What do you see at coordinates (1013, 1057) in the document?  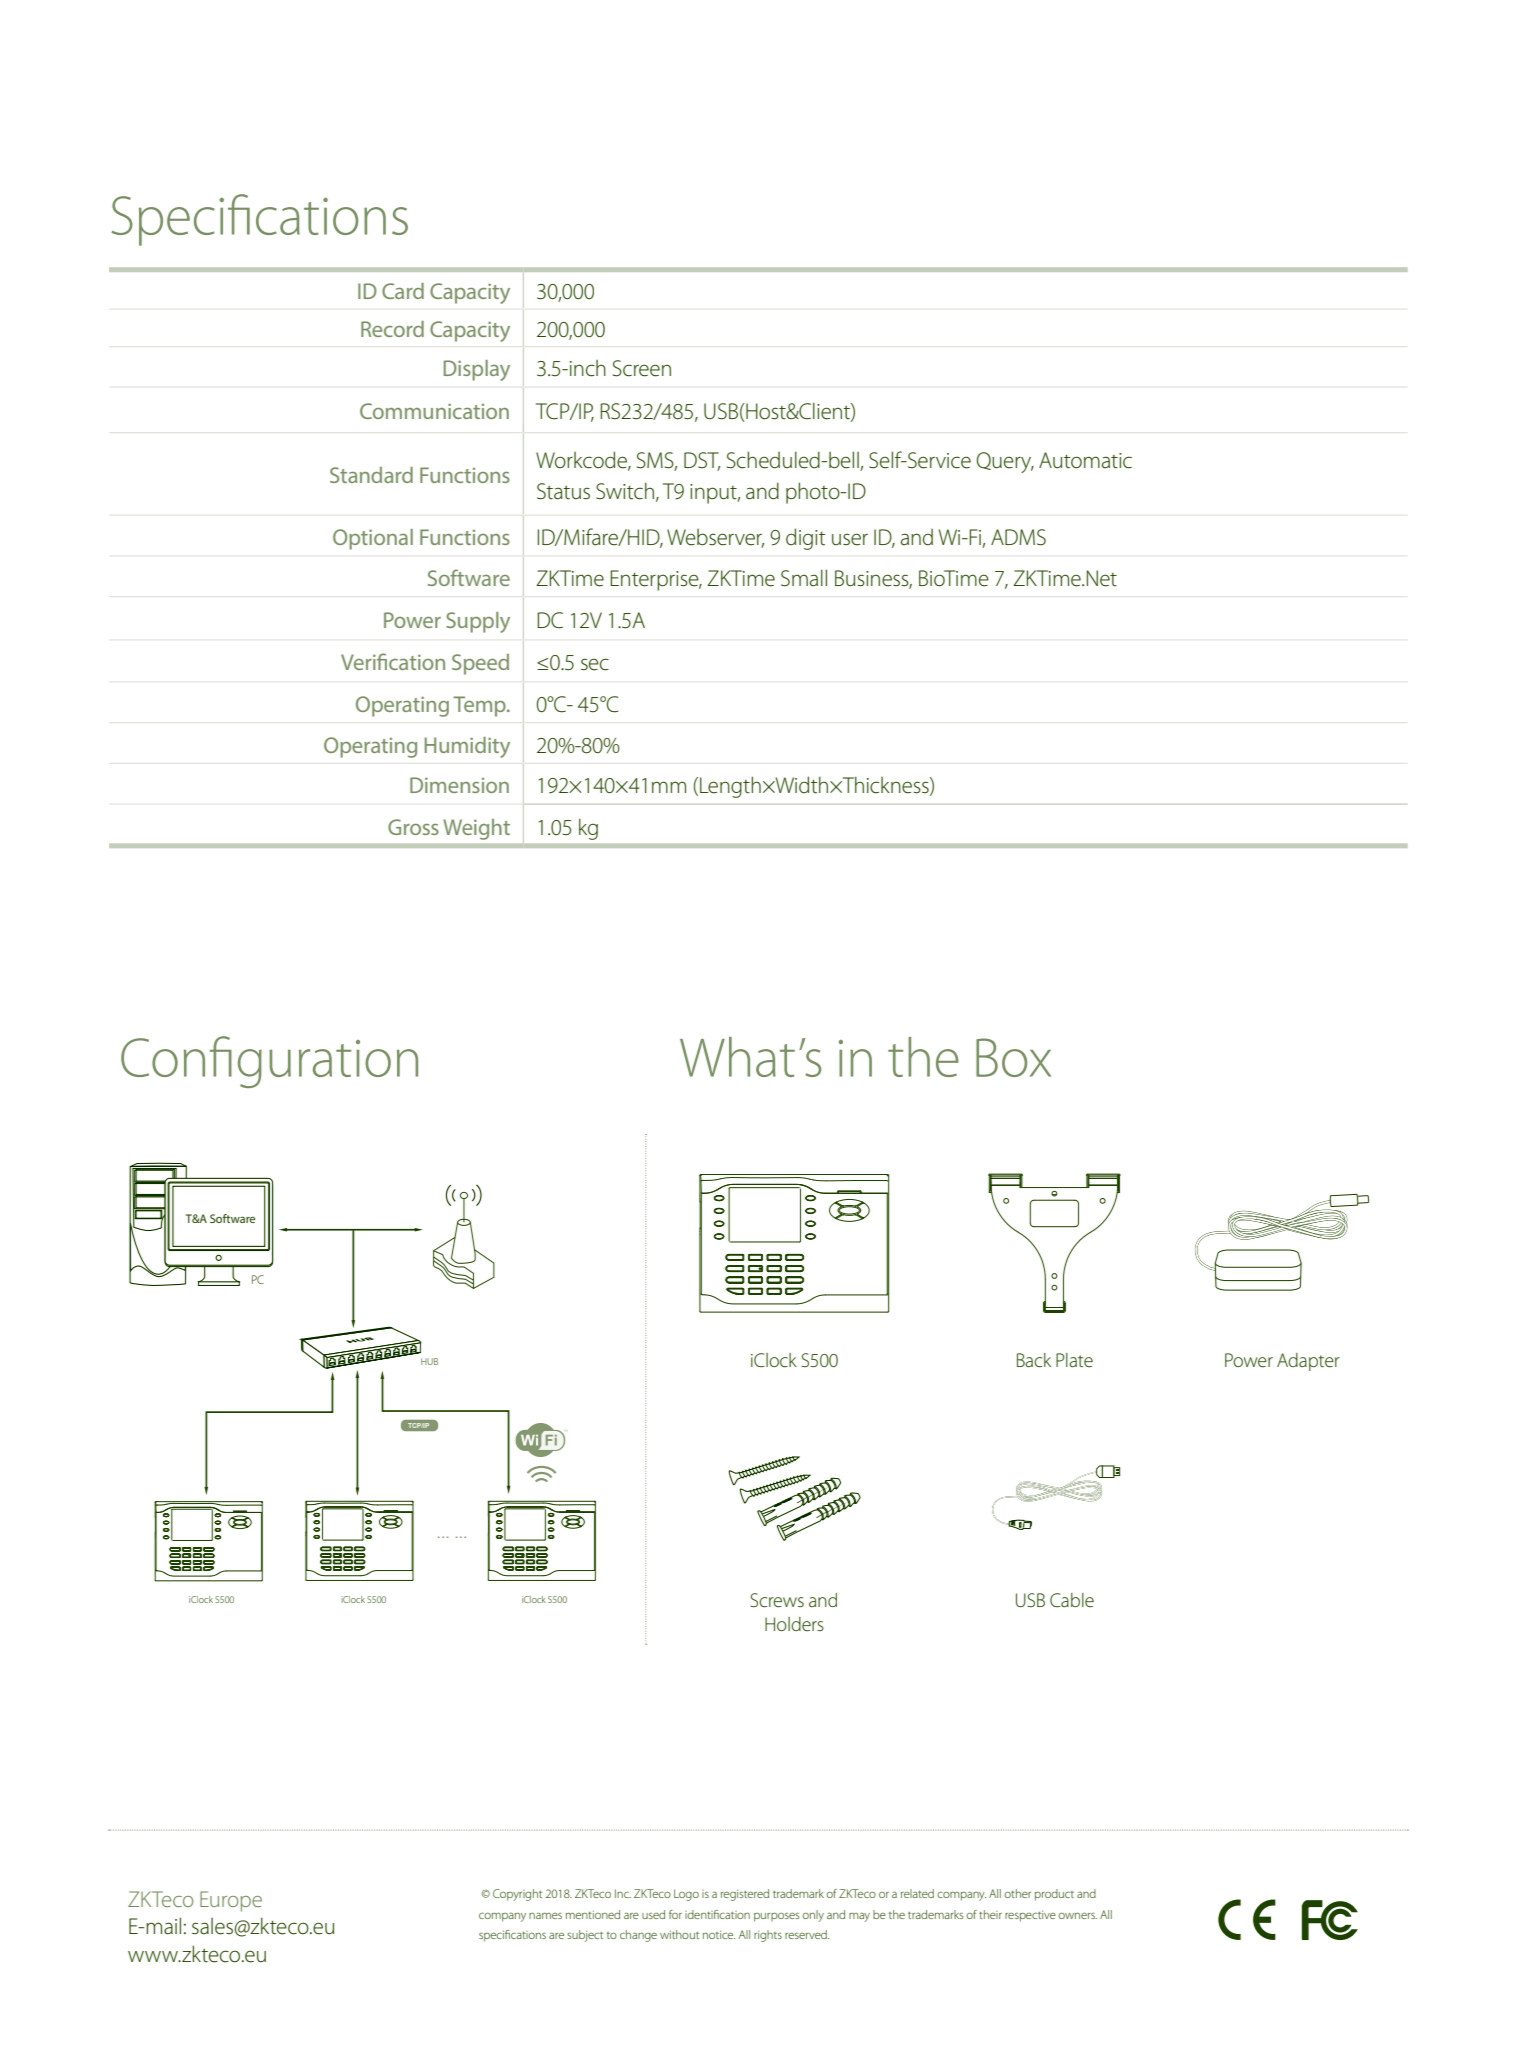 I see `Box` at bounding box center [1013, 1057].
